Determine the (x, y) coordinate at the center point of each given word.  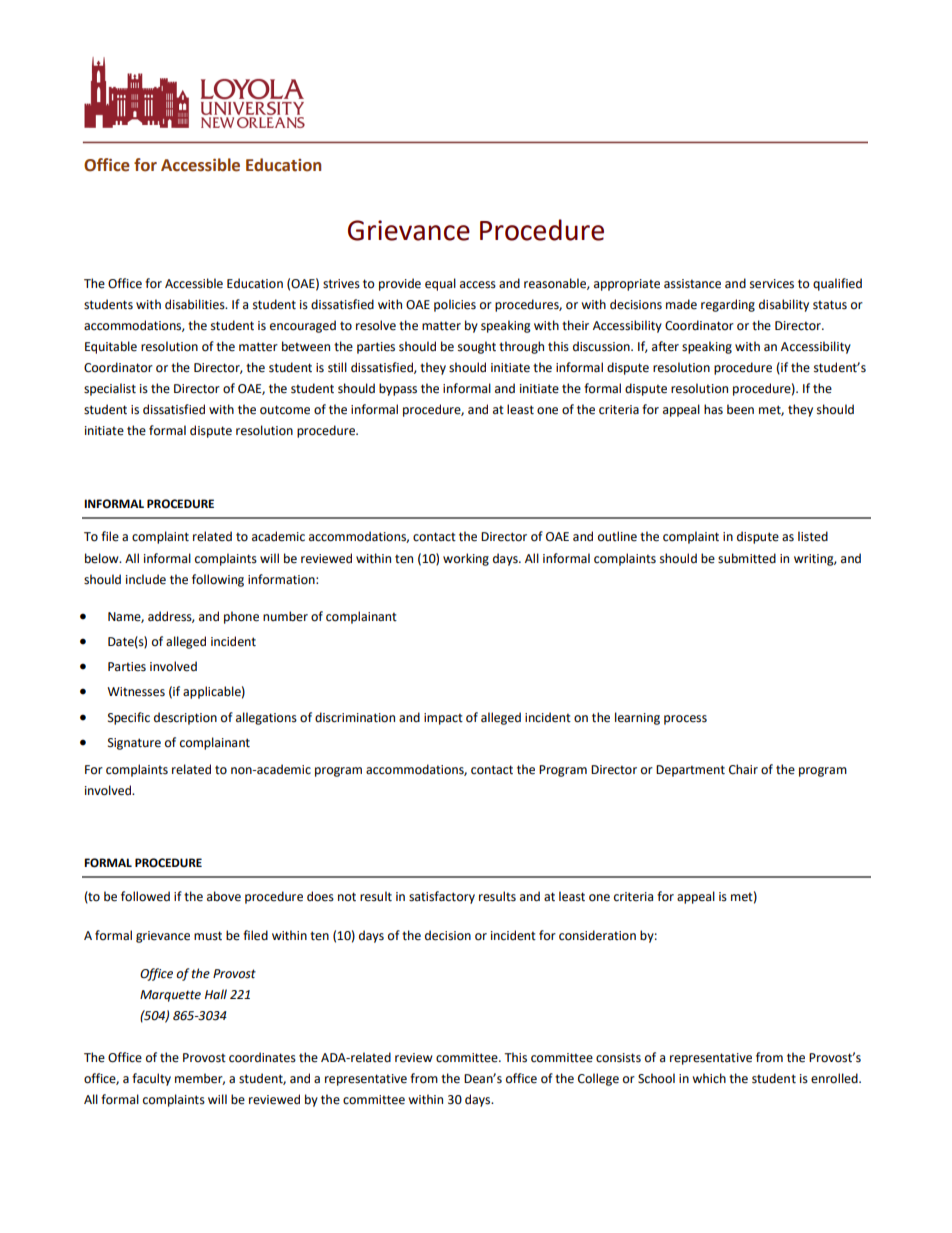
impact (443, 719)
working (466, 559)
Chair (743, 769)
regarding (728, 305)
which (709, 1078)
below (103, 558)
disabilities (196, 304)
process (685, 720)
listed (813, 536)
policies (455, 305)
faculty (151, 1079)
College (598, 1079)
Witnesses (136, 692)
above (224, 896)
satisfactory (442, 897)
